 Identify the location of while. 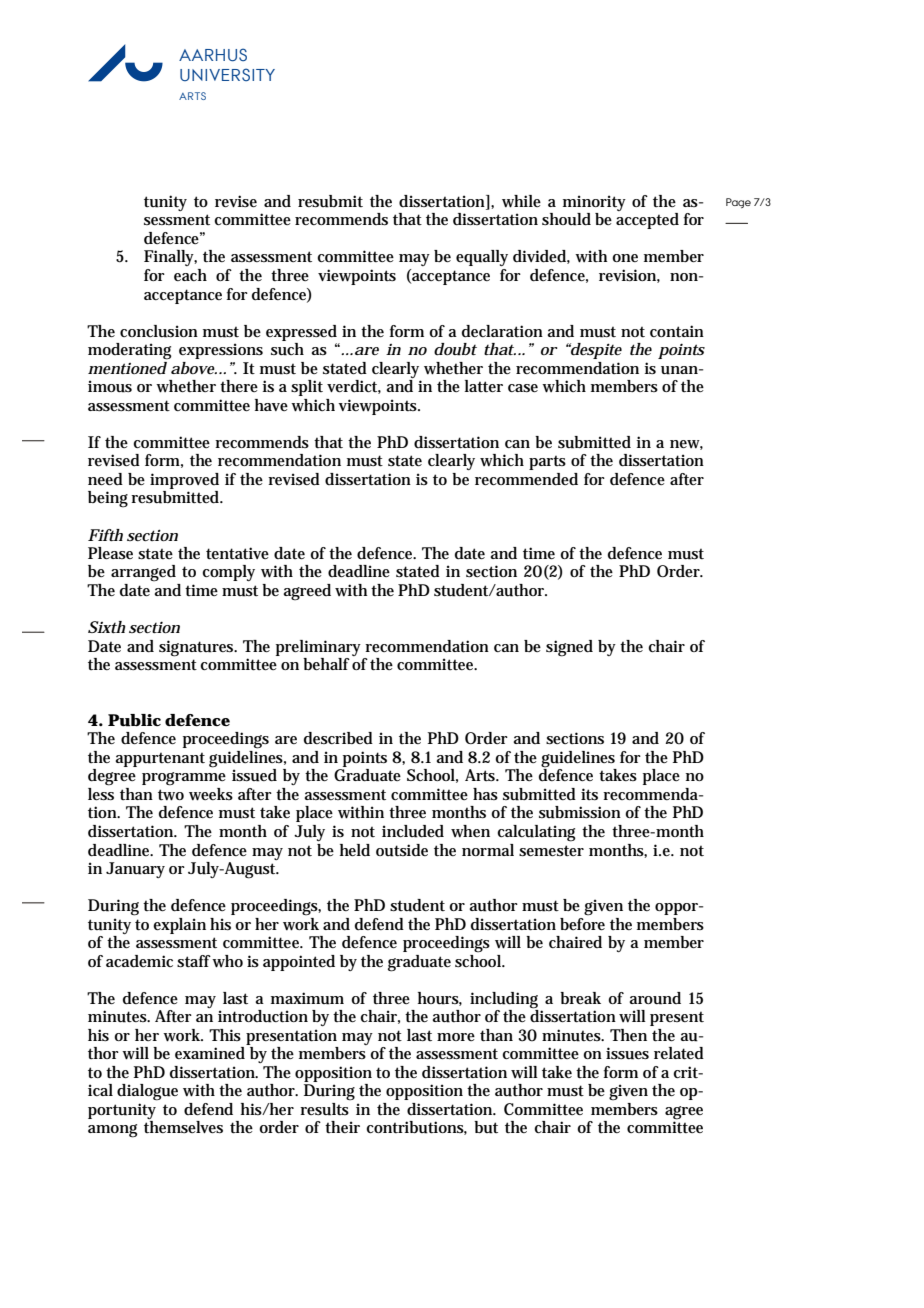
(521, 201).
